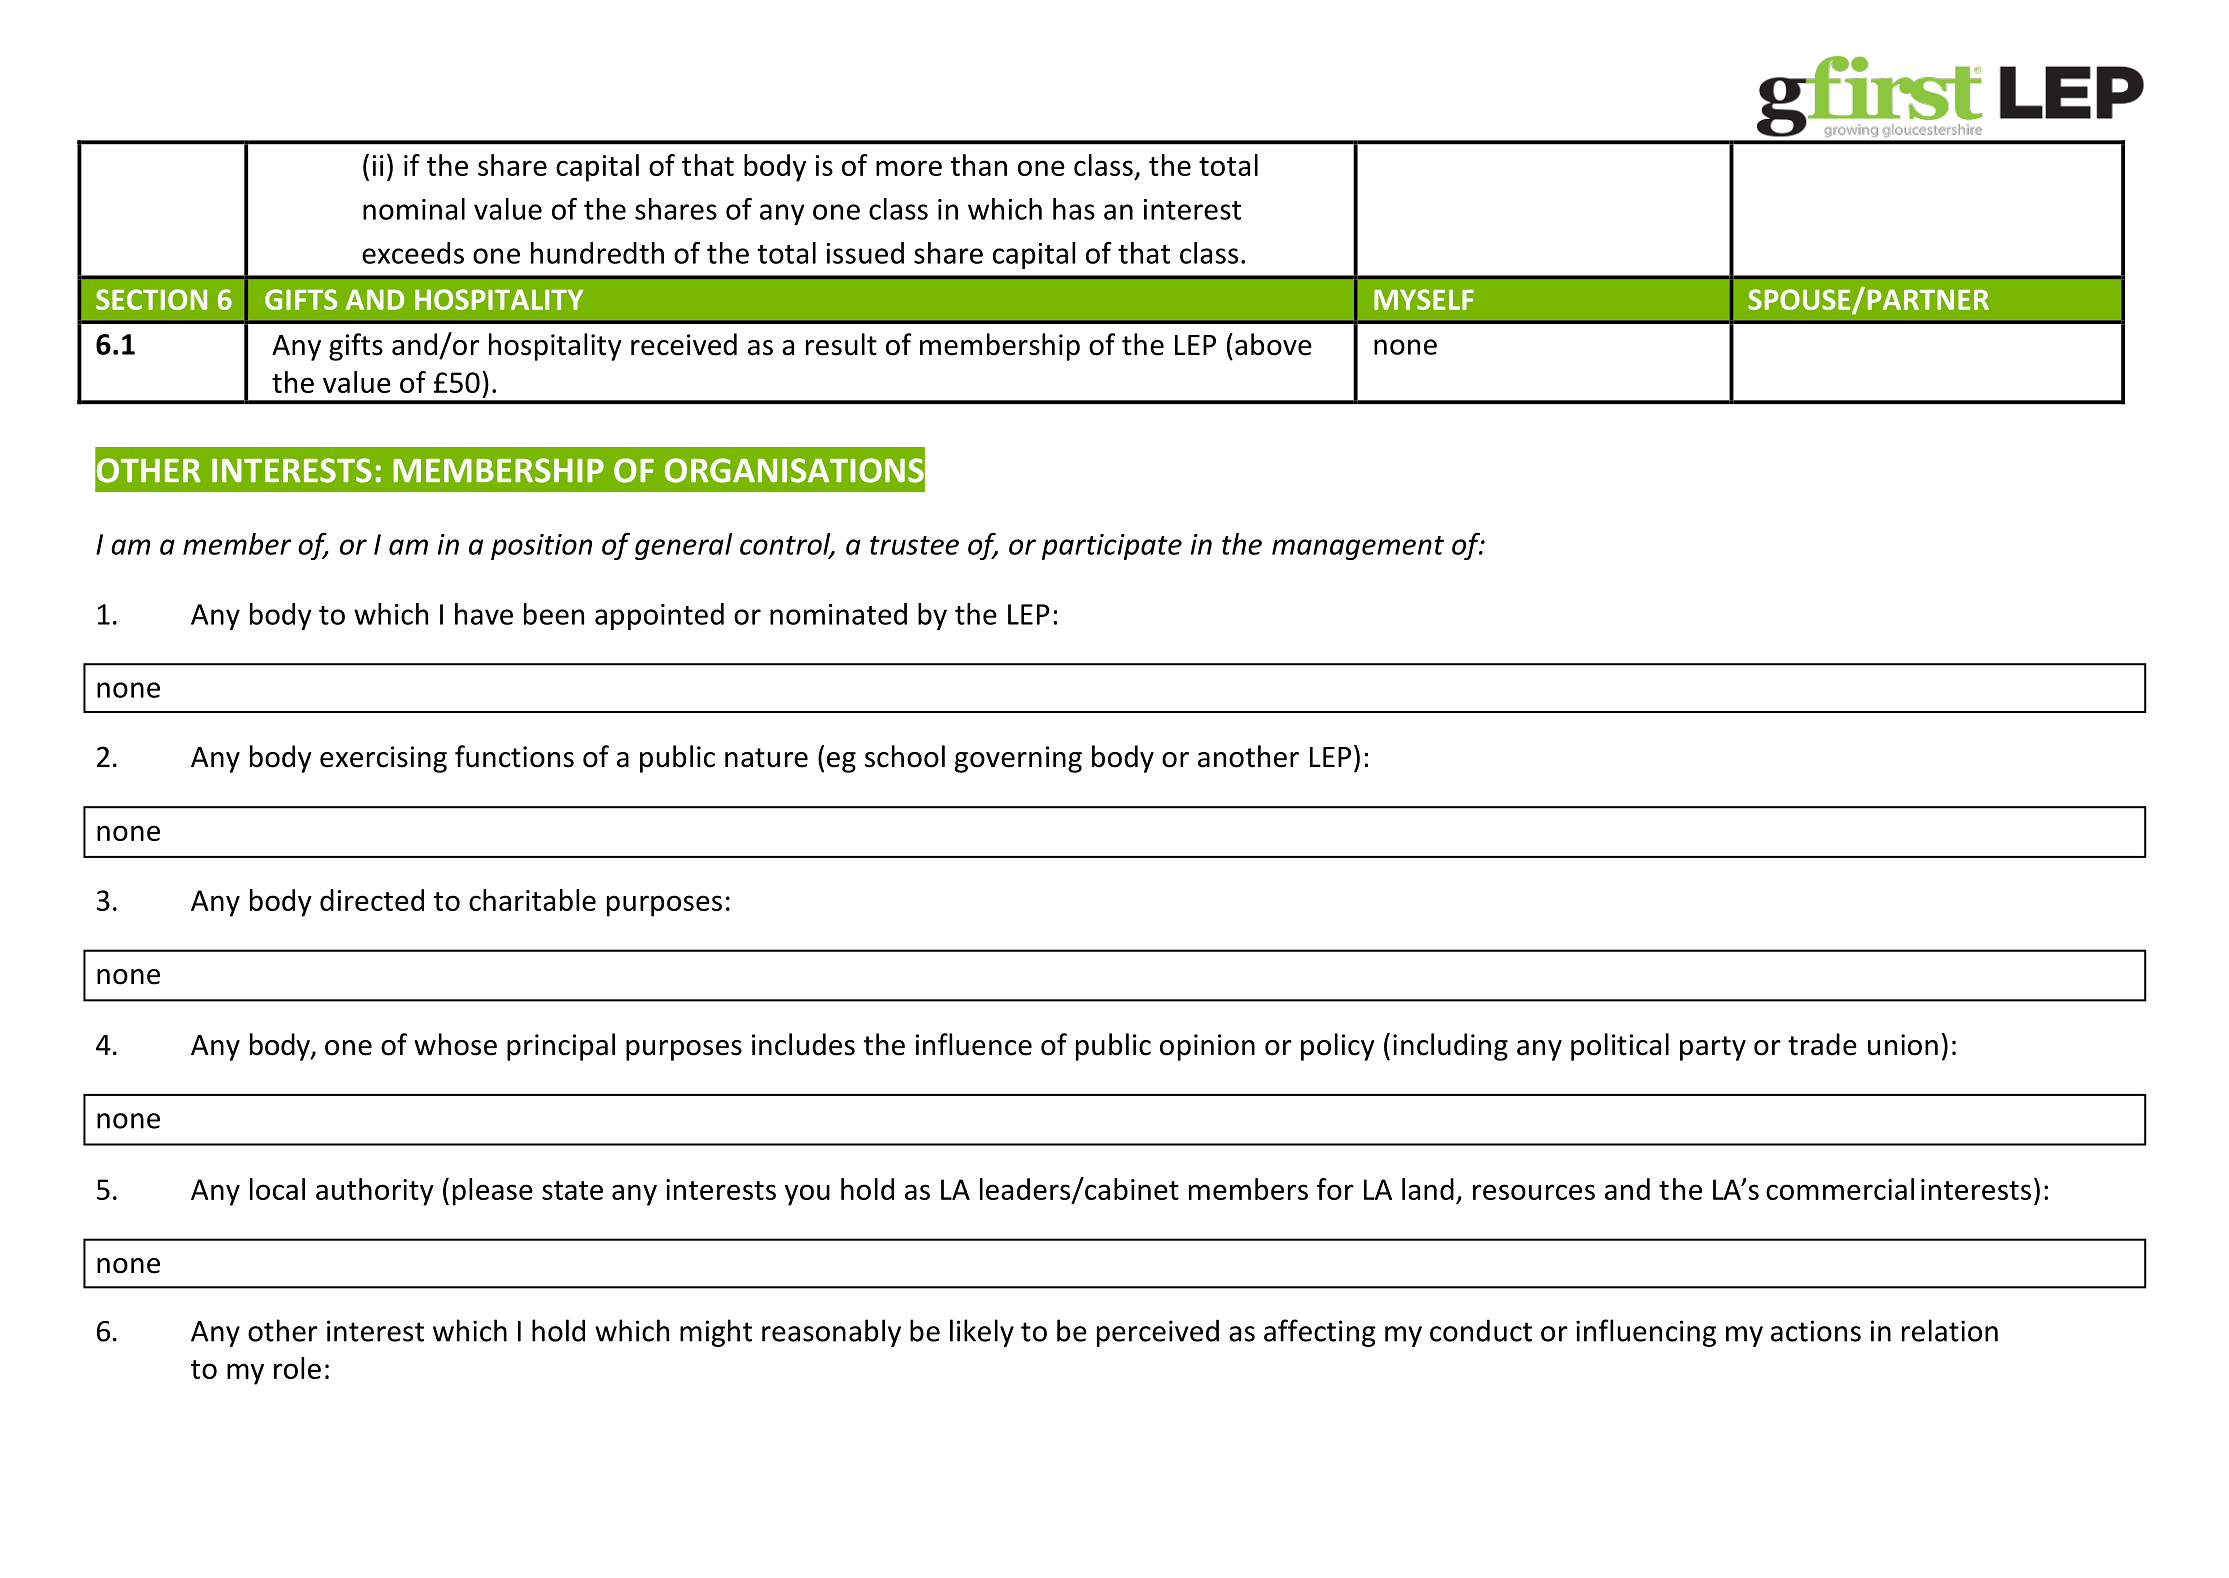 The image size is (2229, 1578). What do you see at coordinates (383, 759) in the screenshot?
I see `exercising` at bounding box center [383, 759].
